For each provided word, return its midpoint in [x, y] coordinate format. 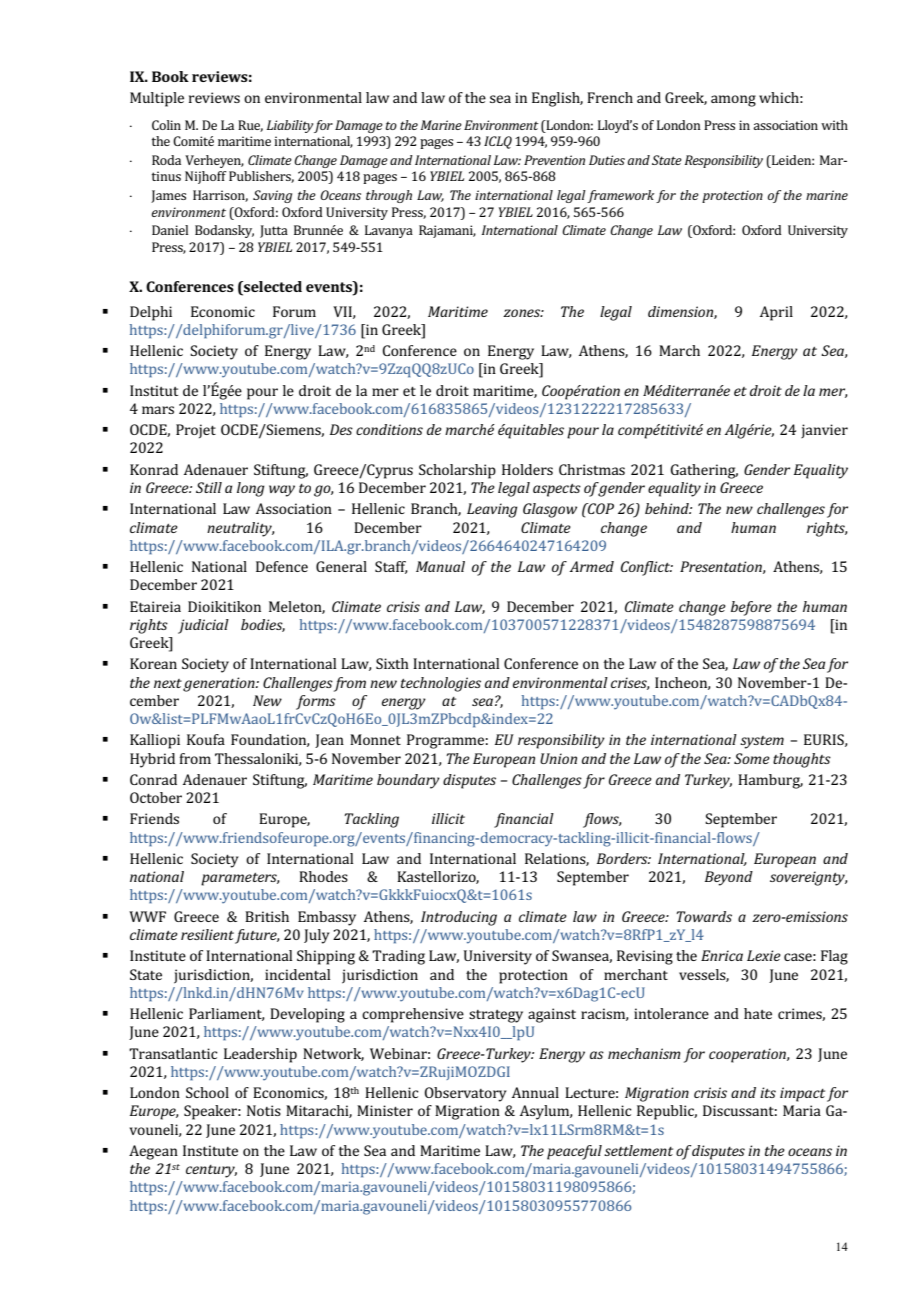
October [156, 797]
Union [558, 758]
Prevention [554, 160]
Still [209, 487]
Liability [290, 126]
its [768, 1092]
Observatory [465, 1094]
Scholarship [457, 471]
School [207, 1092]
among [733, 101]
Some [752, 758]
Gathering [704, 471]
